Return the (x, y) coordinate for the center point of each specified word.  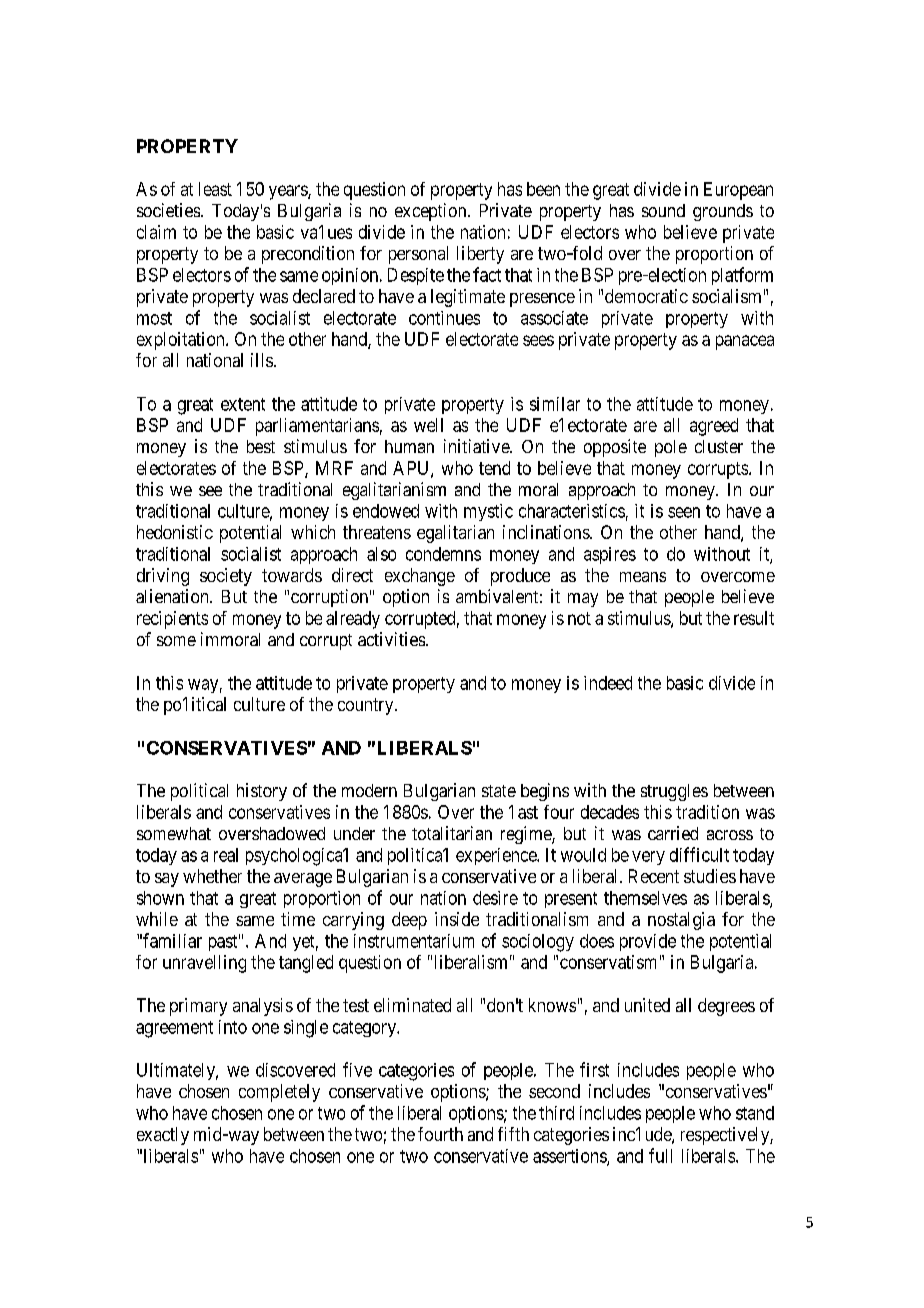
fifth (513, 1134)
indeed (608, 683)
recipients (172, 620)
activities (391, 639)
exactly (163, 1136)
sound (663, 210)
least (215, 189)
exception (432, 212)
